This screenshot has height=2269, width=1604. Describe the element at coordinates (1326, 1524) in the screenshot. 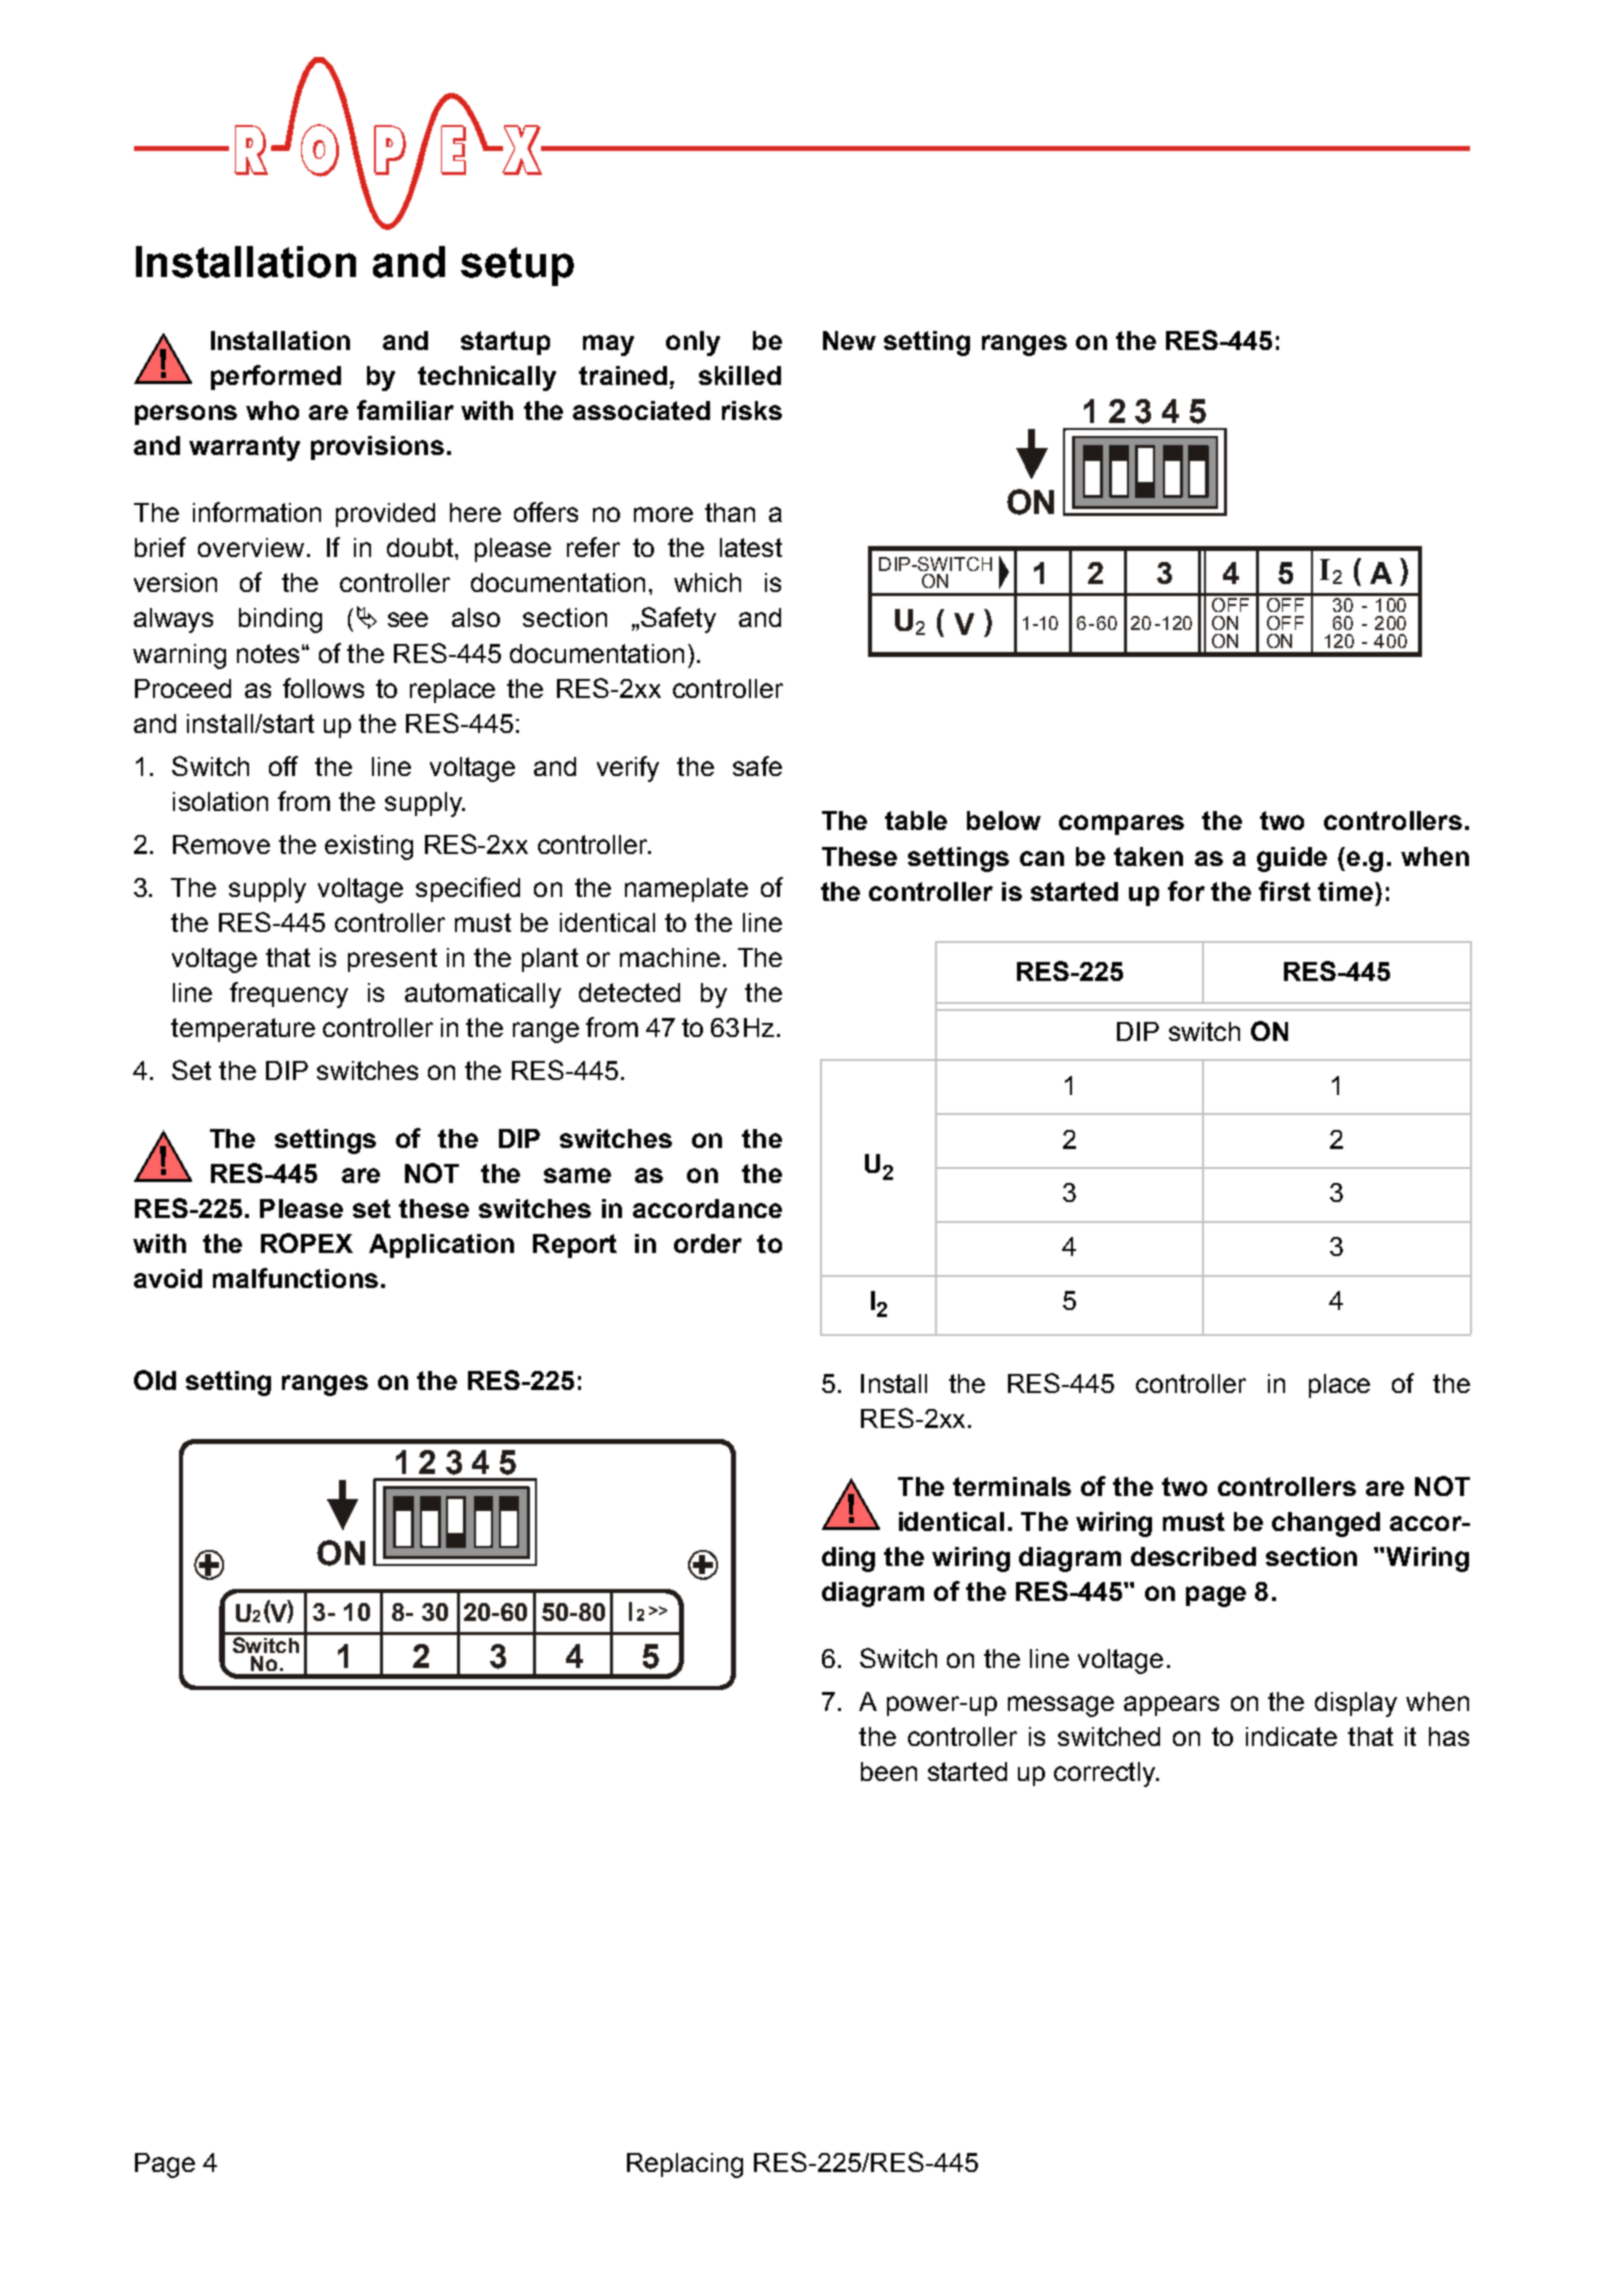

I see `changed` at that location.
